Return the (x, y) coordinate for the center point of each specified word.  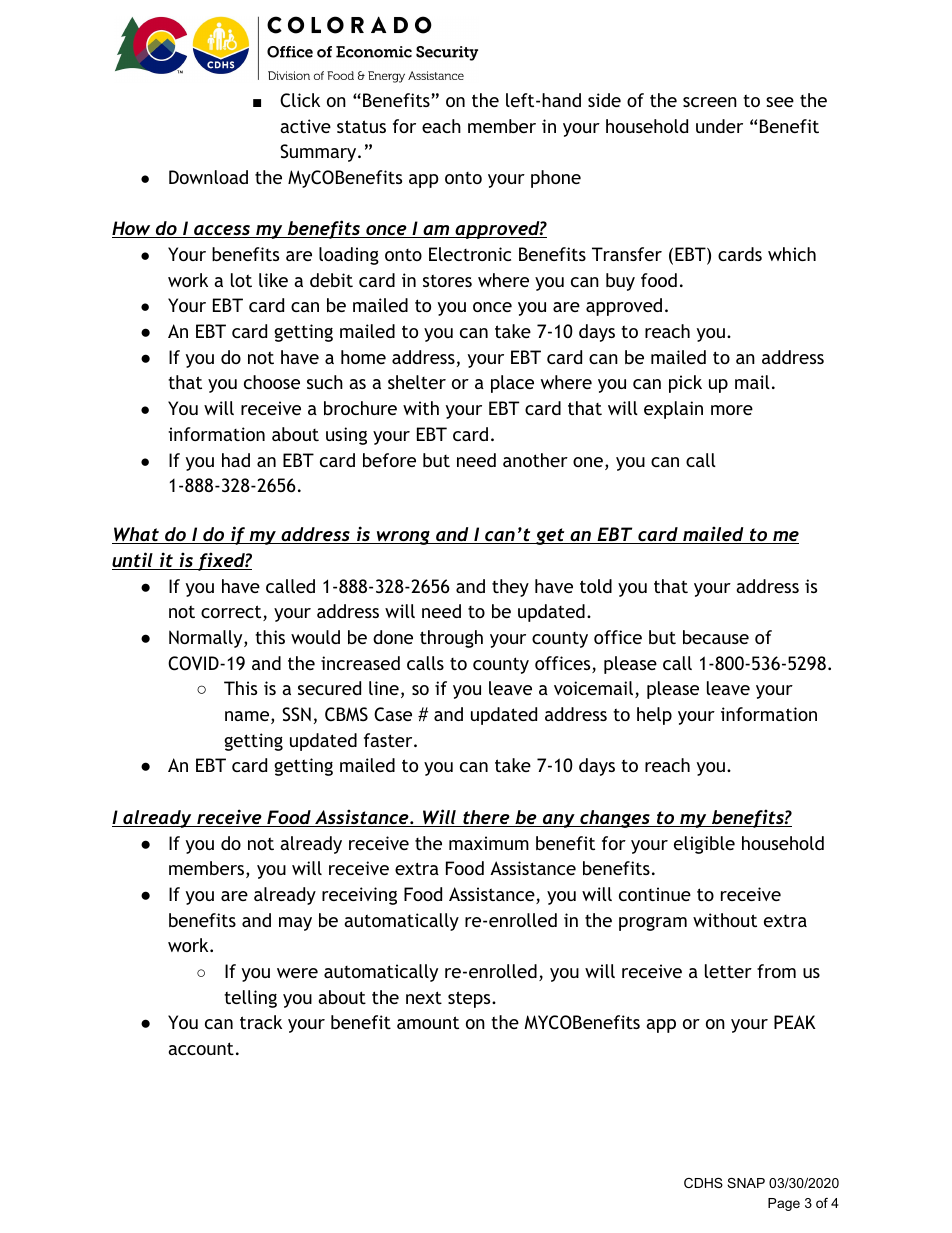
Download (208, 177)
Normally (207, 639)
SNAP (746, 1183)
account (201, 1048)
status (361, 126)
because (716, 637)
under (719, 126)
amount (428, 1022)
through (451, 639)
